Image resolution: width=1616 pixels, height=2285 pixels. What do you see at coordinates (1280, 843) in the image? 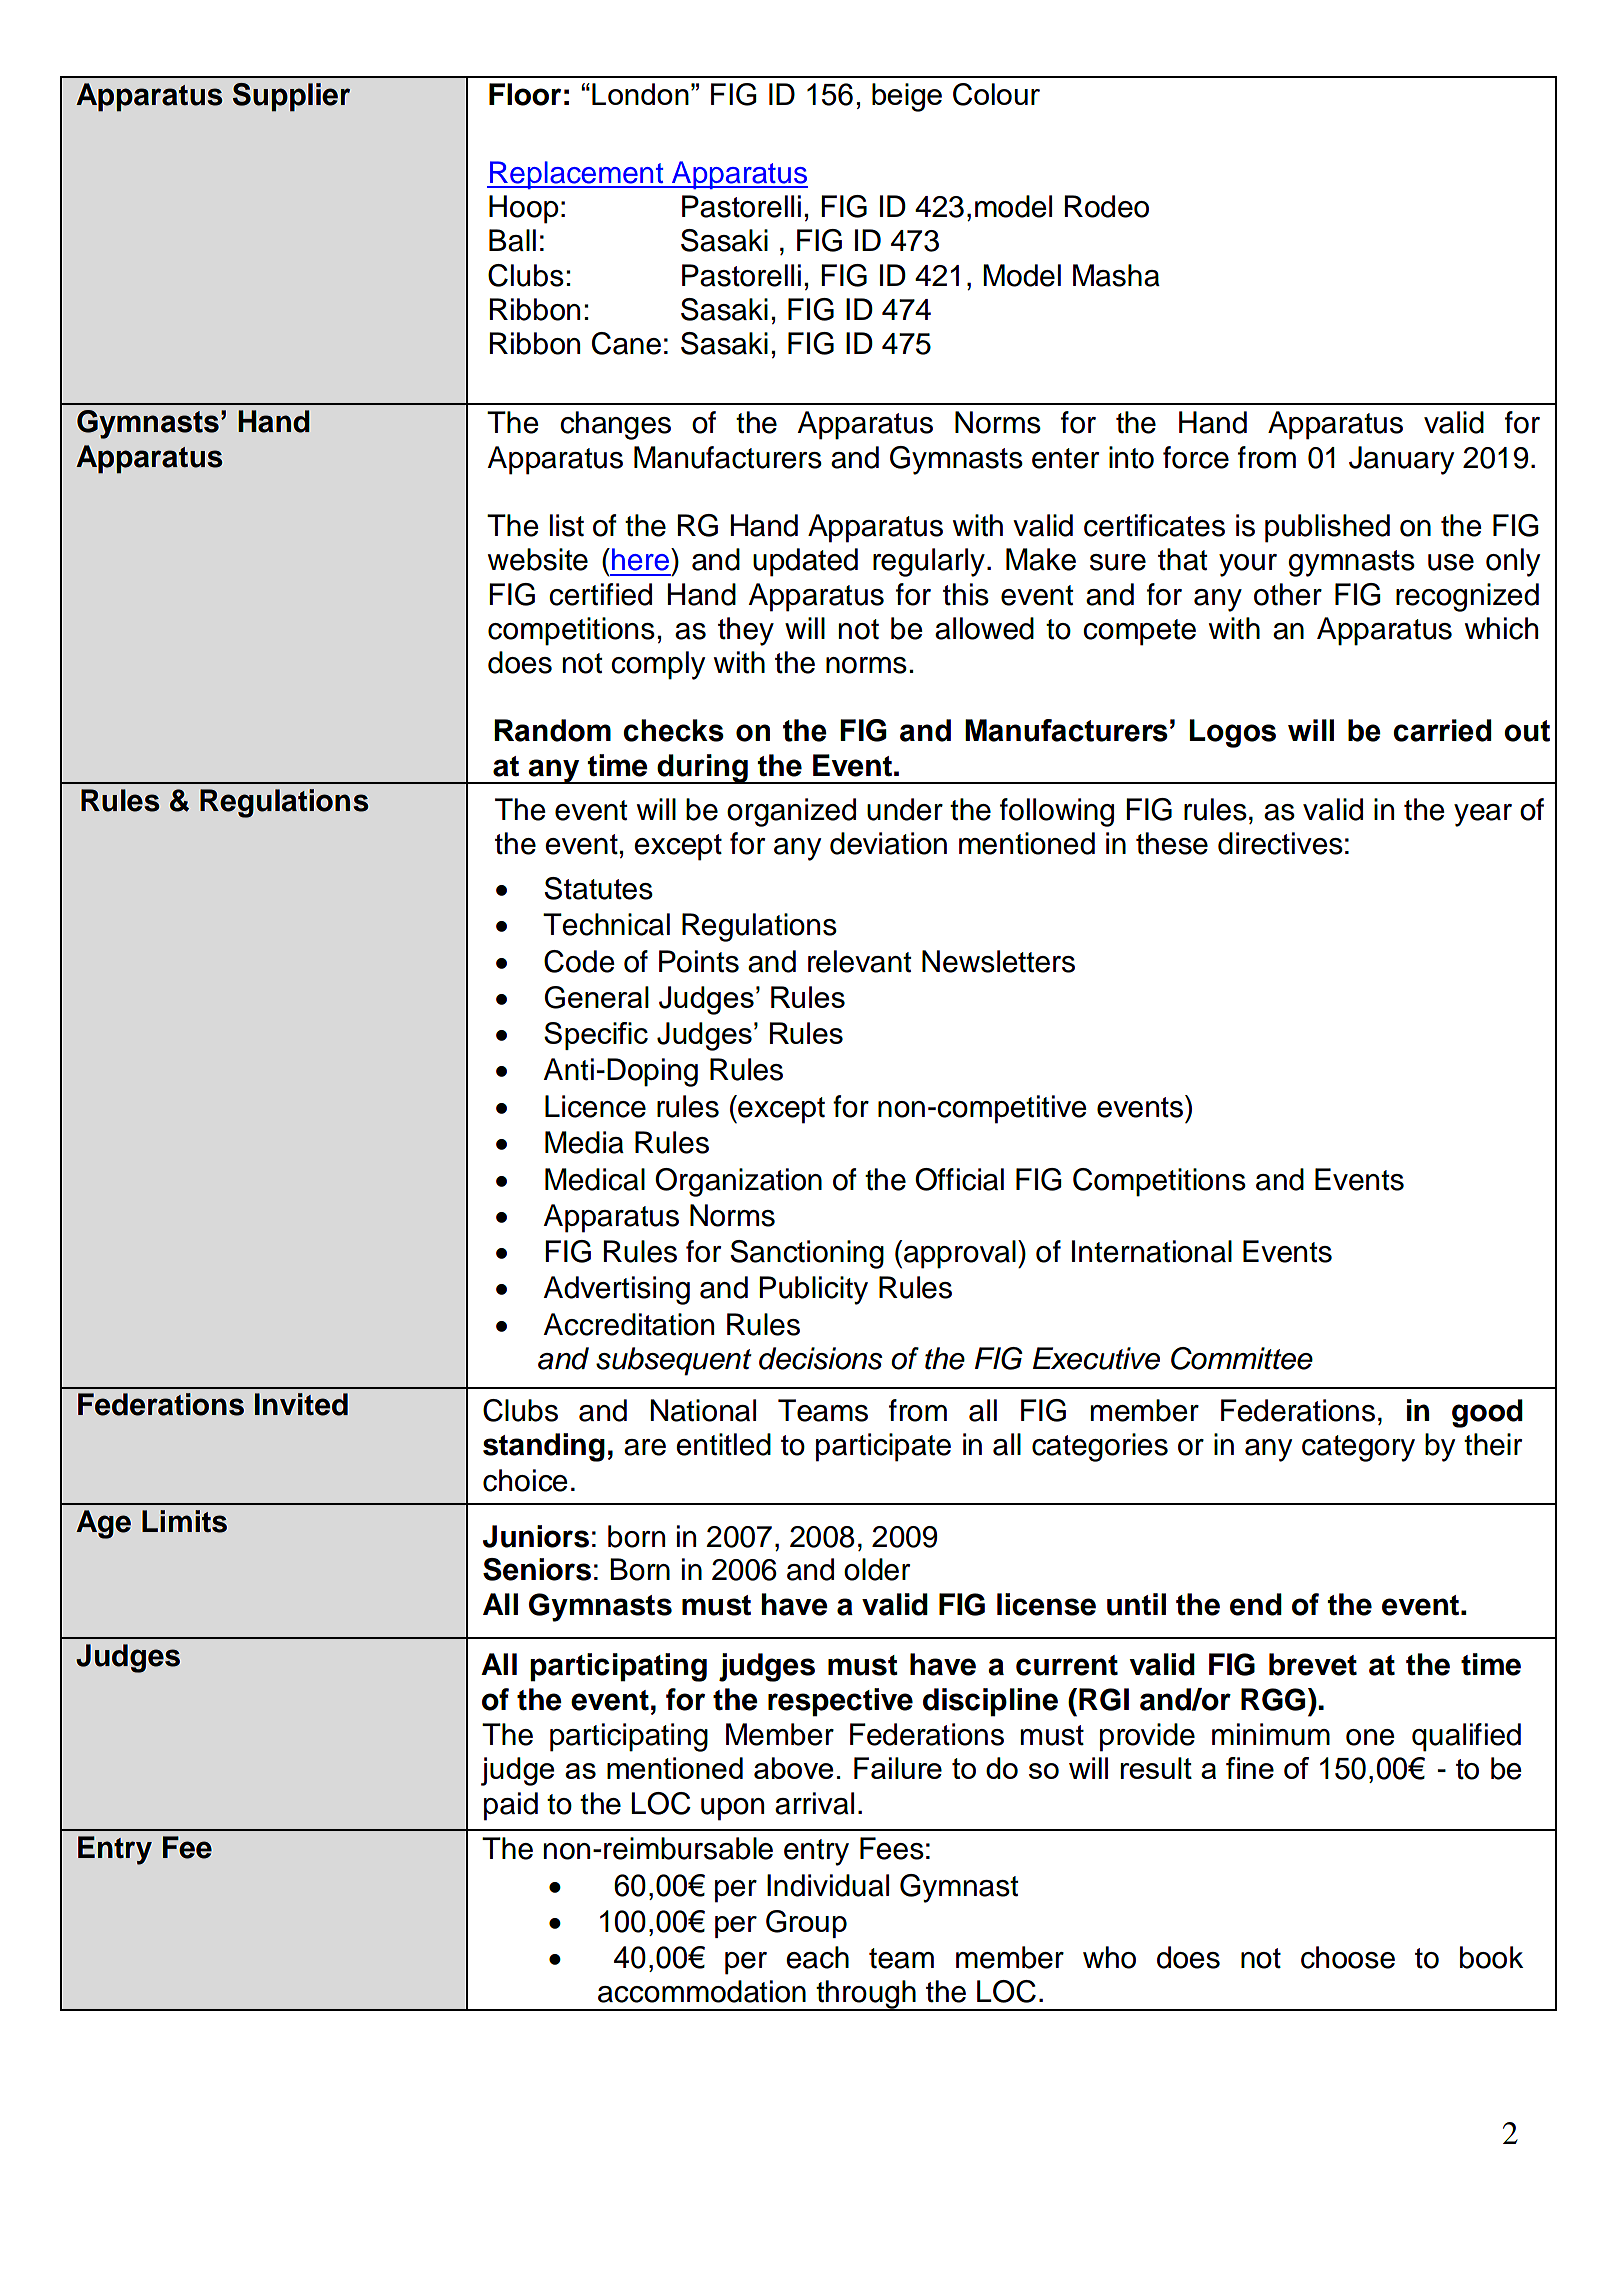
I see `directives` at bounding box center [1280, 843].
